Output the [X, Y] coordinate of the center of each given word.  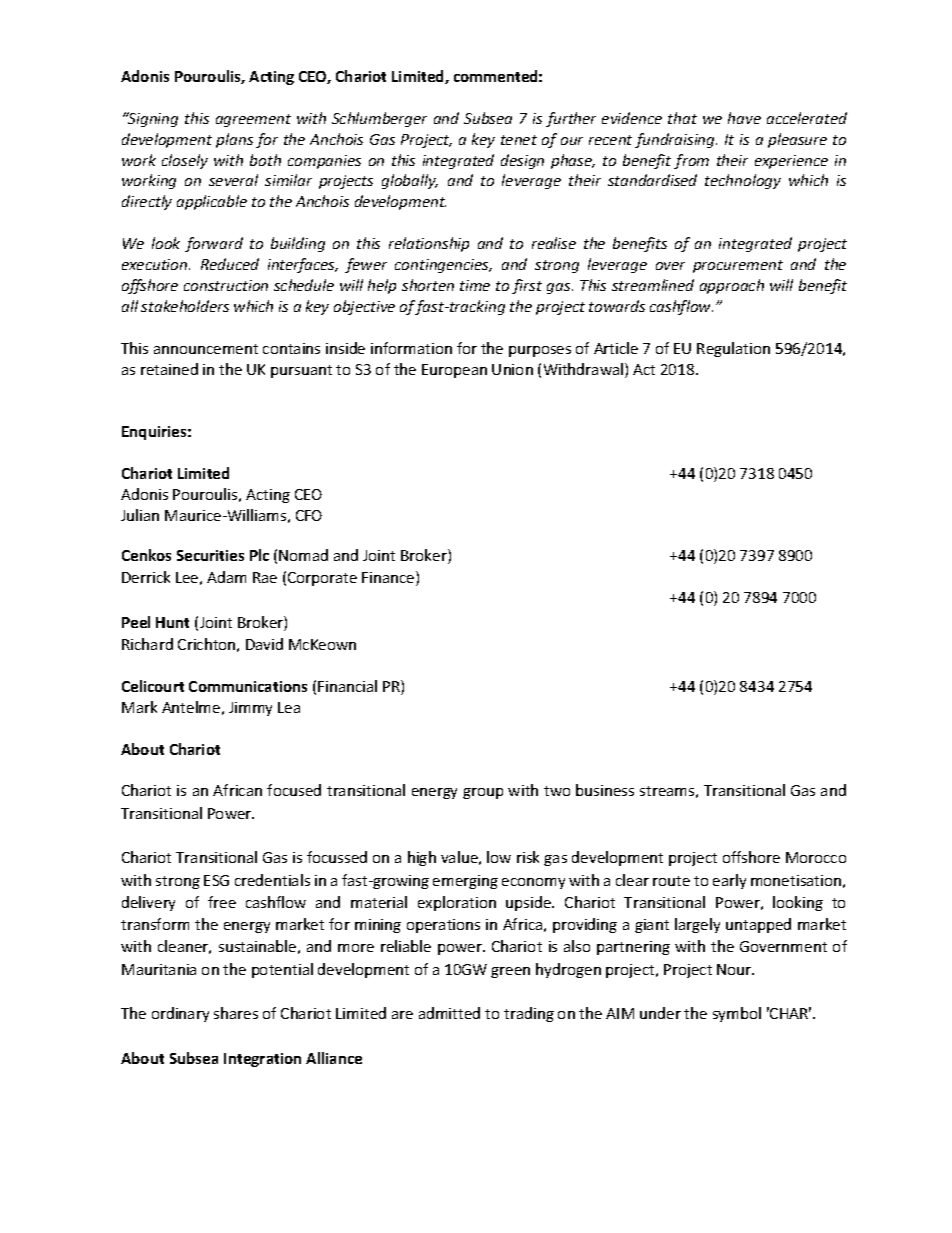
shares [236, 1013]
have [744, 118]
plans [234, 140]
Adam [226, 577]
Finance [389, 578]
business [605, 790]
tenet [519, 140]
